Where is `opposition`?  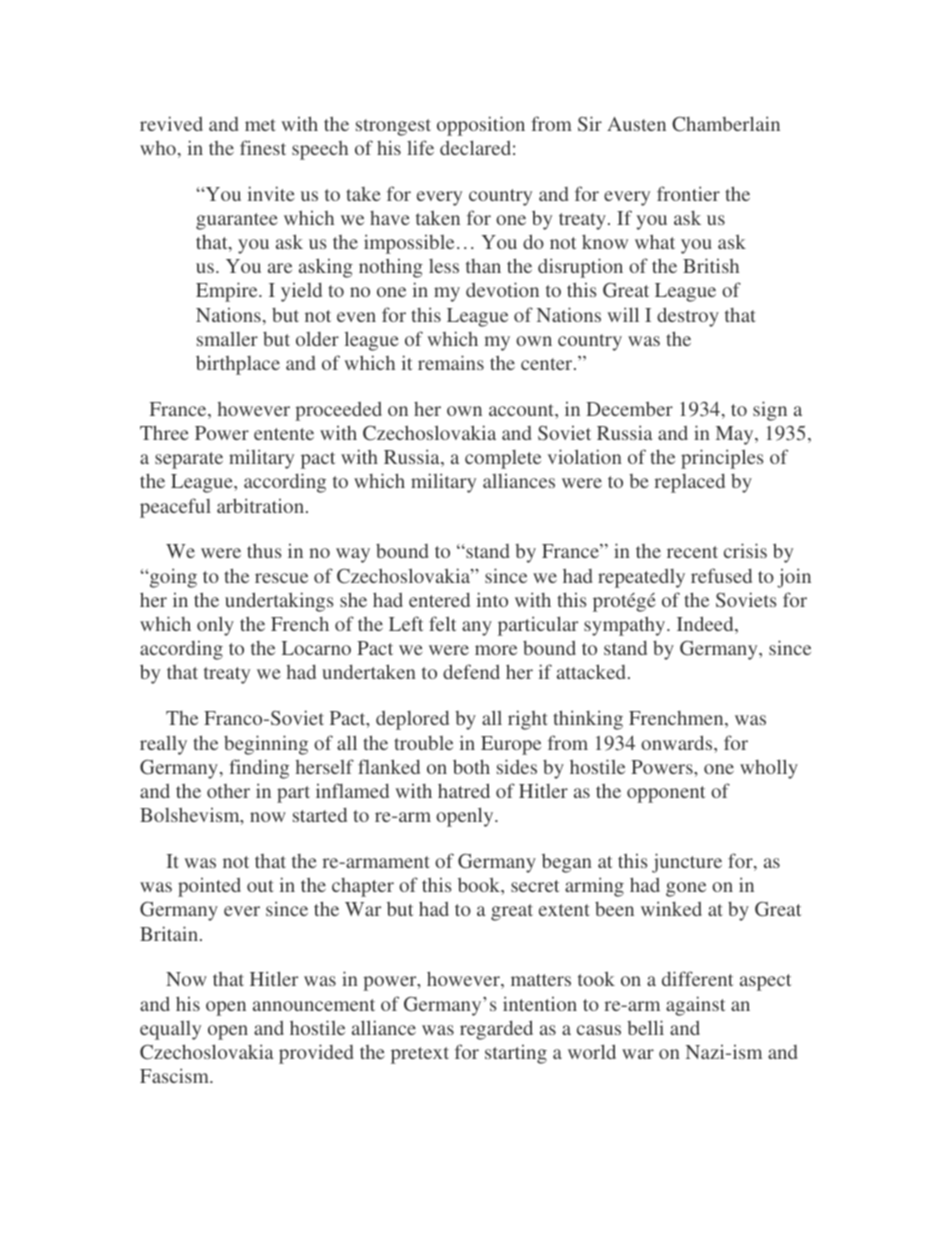
opposition is located at coordinates (481, 126).
